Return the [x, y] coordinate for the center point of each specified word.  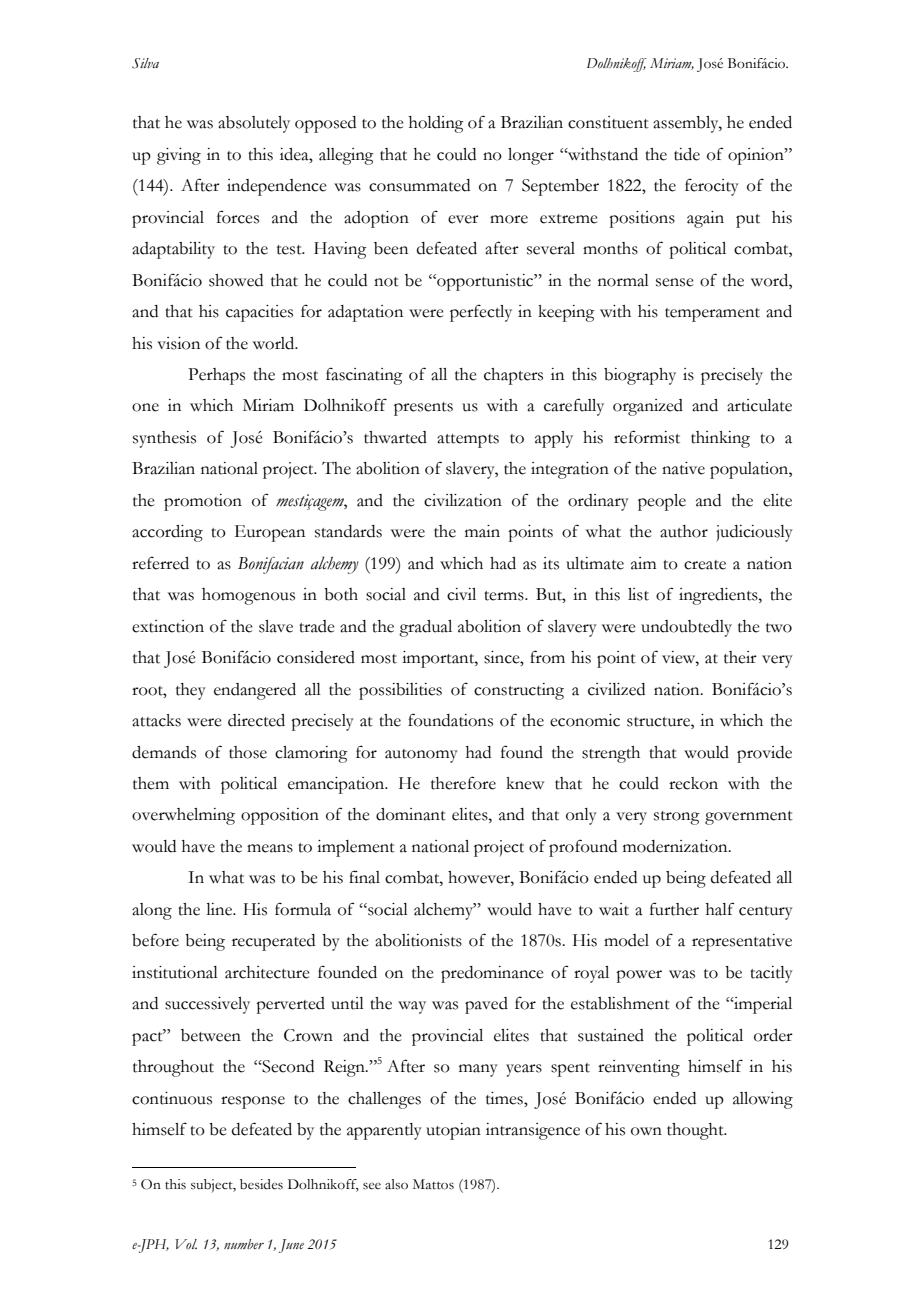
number [244, 1244]
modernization [676, 846]
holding [436, 124]
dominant [411, 814]
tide [687, 154]
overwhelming [183, 816]
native [683, 468]
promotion [203, 502]
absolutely [254, 124]
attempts [468, 441]
